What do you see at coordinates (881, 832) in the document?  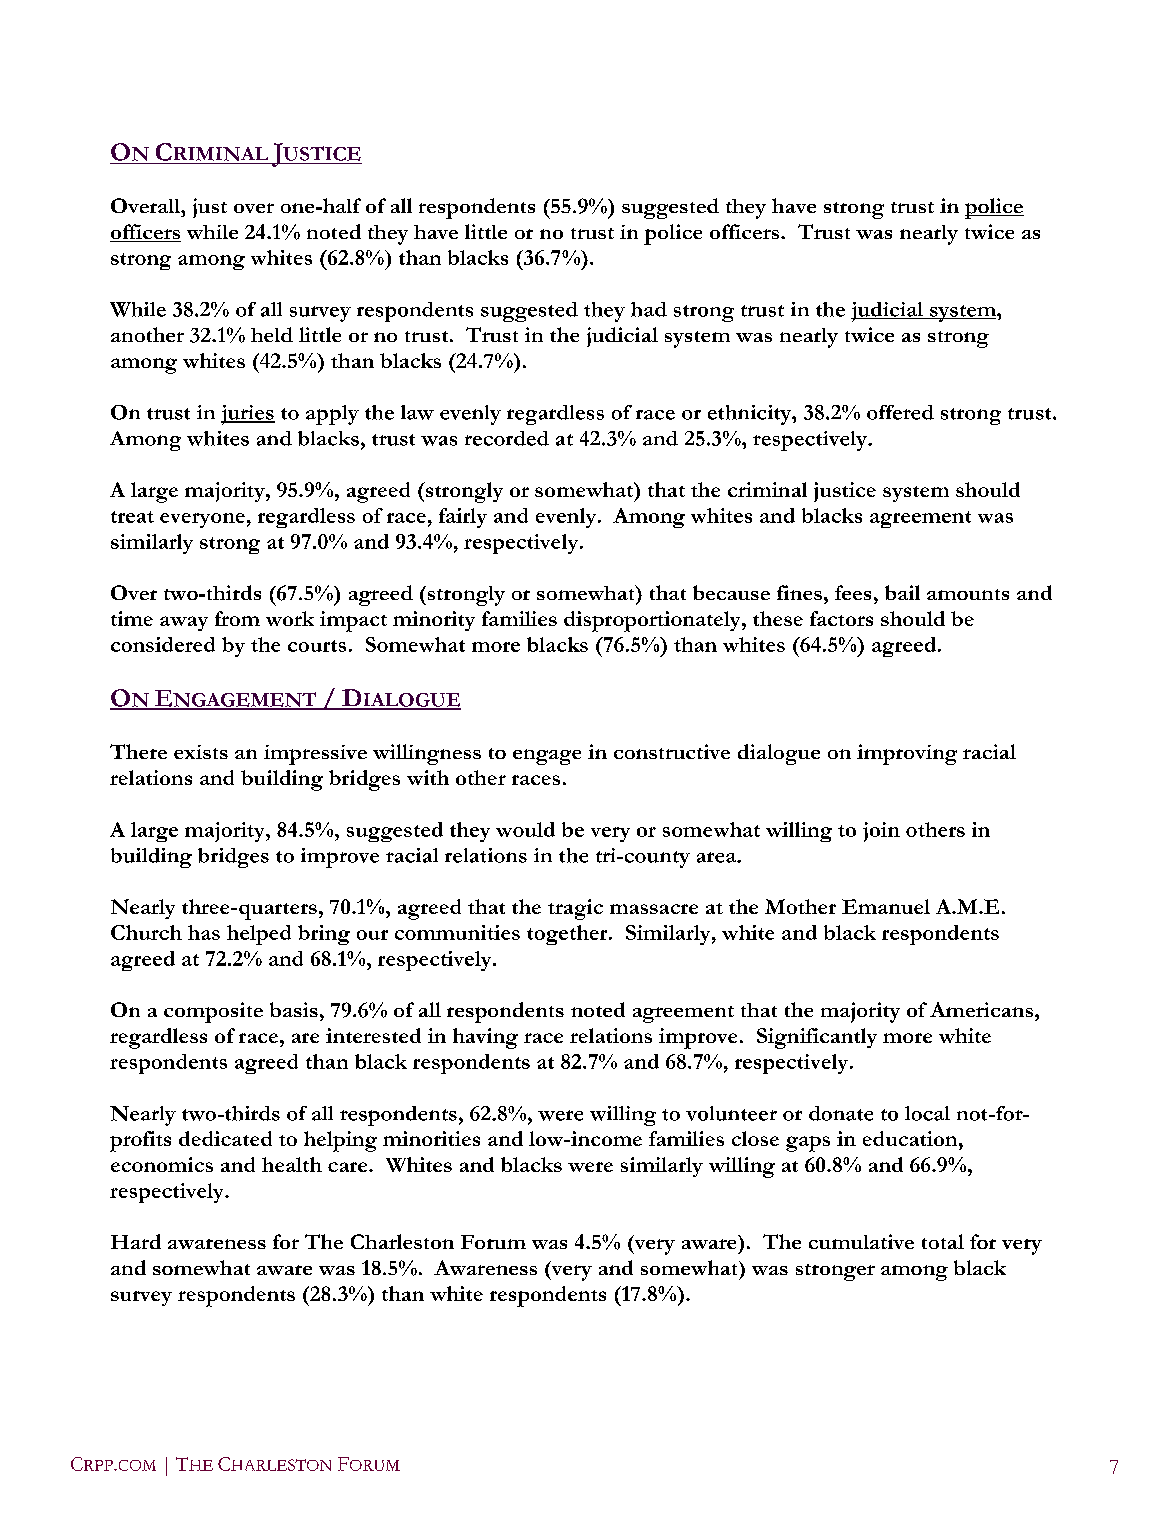 I see `join` at bounding box center [881, 832].
